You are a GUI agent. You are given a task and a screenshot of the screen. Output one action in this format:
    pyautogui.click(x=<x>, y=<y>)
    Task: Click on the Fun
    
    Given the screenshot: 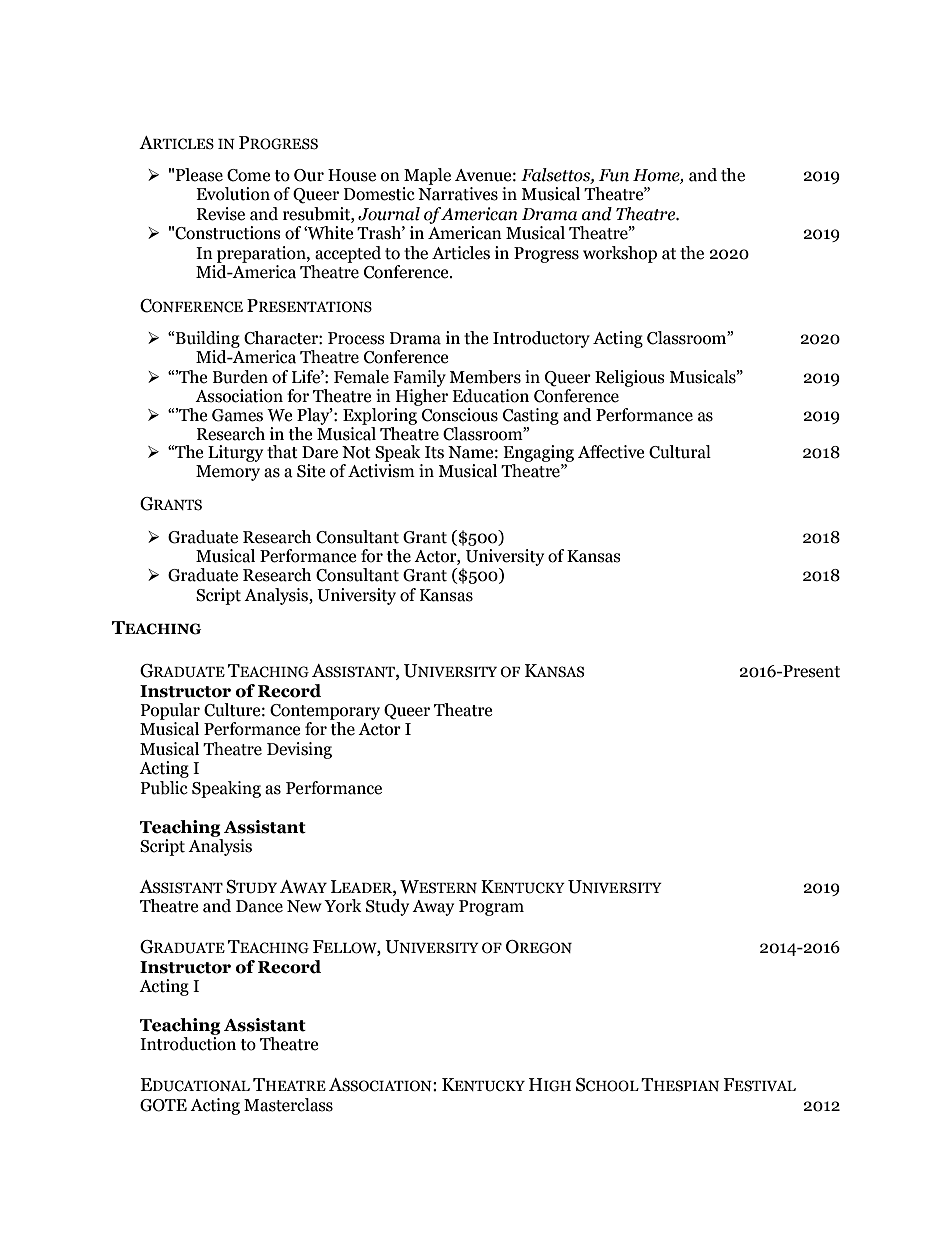 What is the action you would take?
    pyautogui.click(x=614, y=175)
